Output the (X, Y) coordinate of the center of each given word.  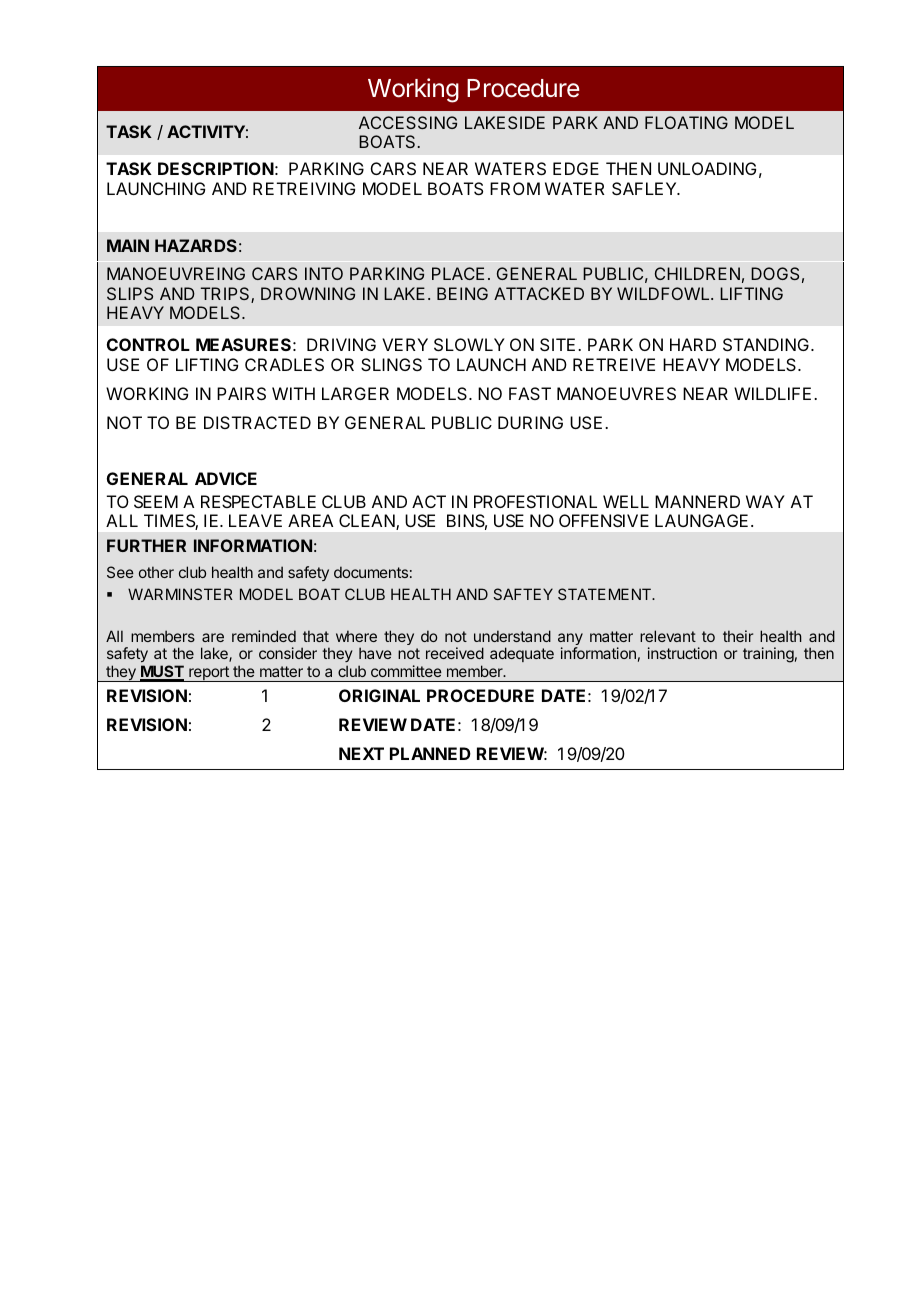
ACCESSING (408, 122)
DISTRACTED (257, 422)
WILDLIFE (772, 393)
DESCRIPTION (216, 168)
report (209, 674)
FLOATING (686, 122)
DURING (530, 422)
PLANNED (430, 753)
